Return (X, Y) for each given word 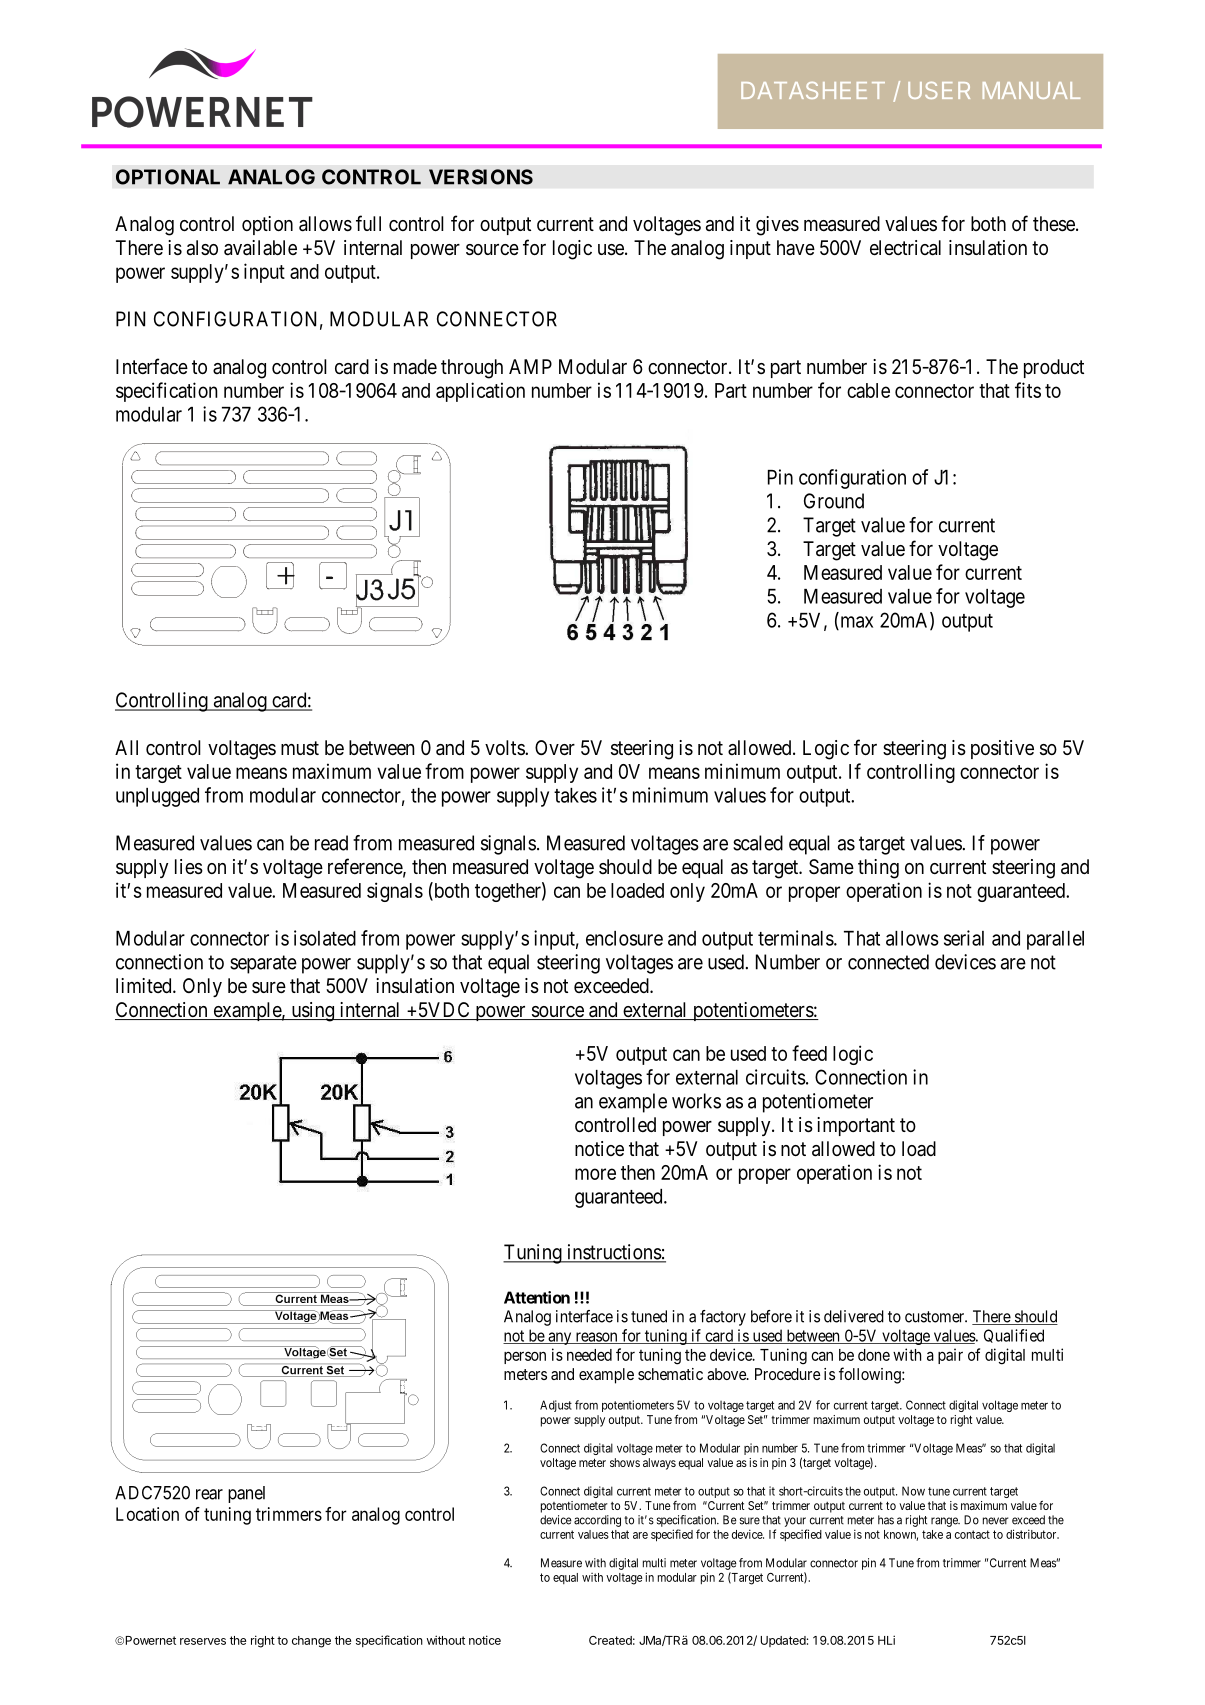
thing (878, 869)
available (260, 248)
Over (555, 748)
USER (939, 90)
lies (189, 867)
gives (777, 226)
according (597, 1521)
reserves (203, 1641)
